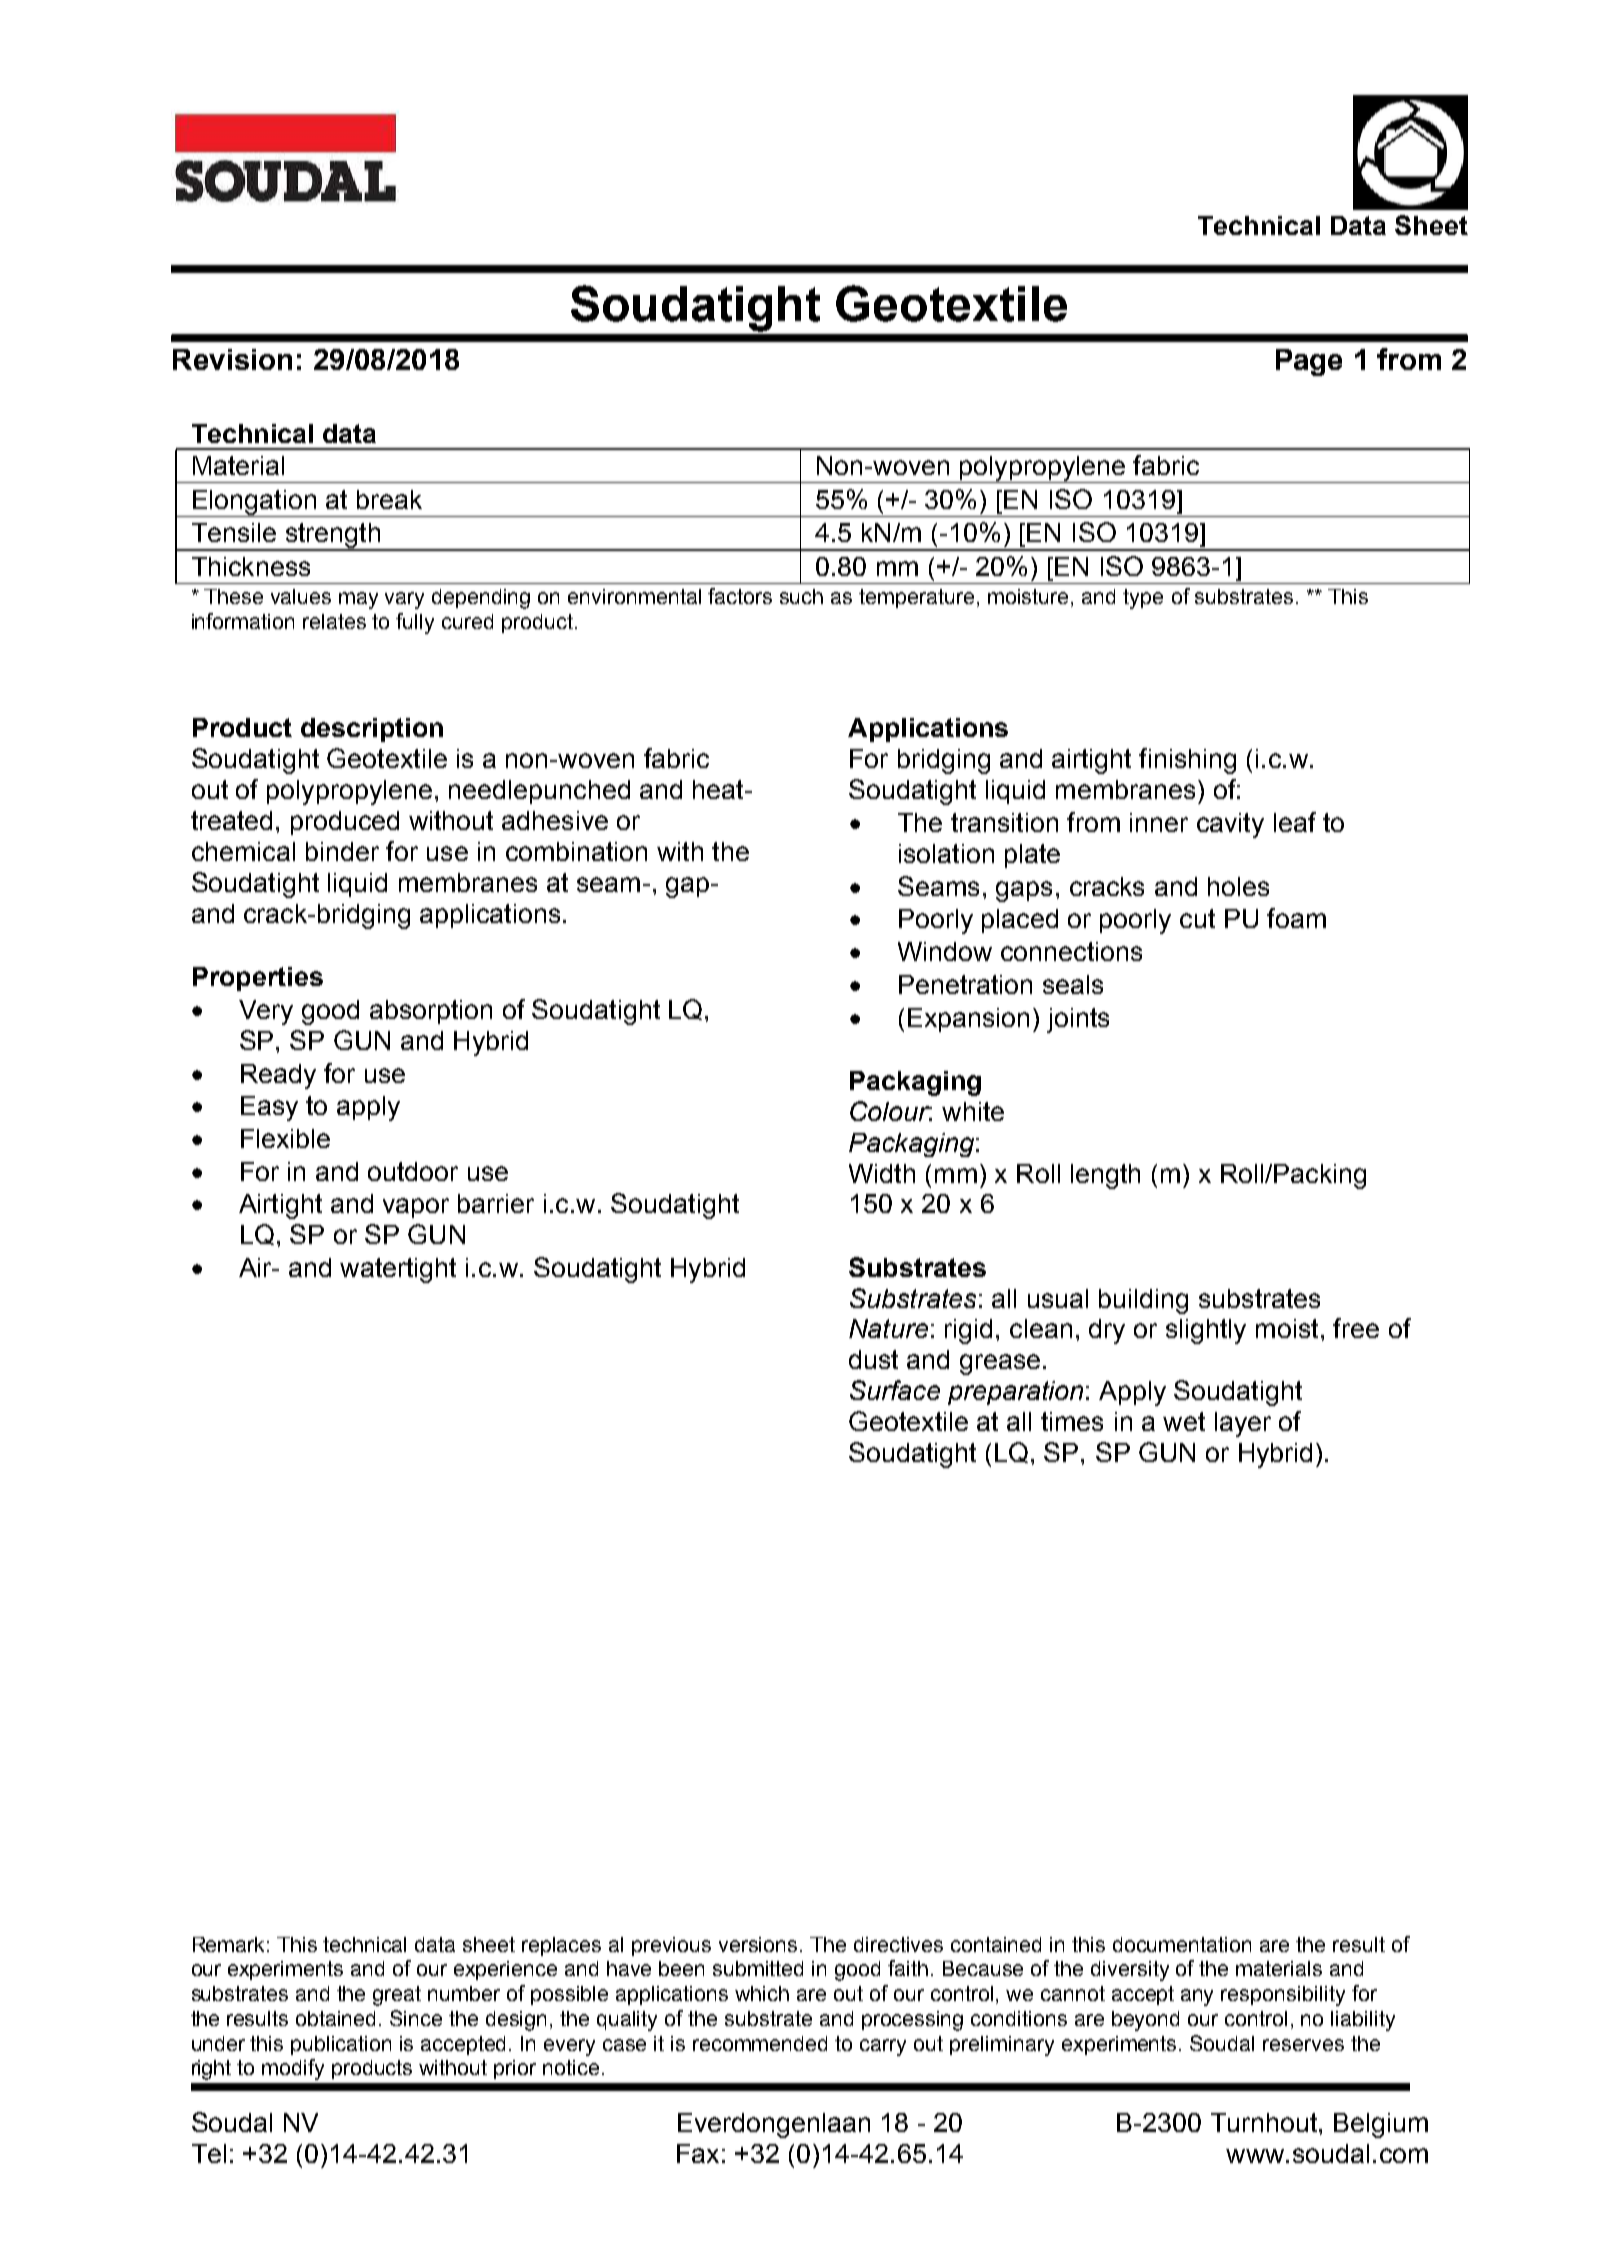 The height and width of the document is (2264, 1601). I want to click on Page, so click(1309, 362).
